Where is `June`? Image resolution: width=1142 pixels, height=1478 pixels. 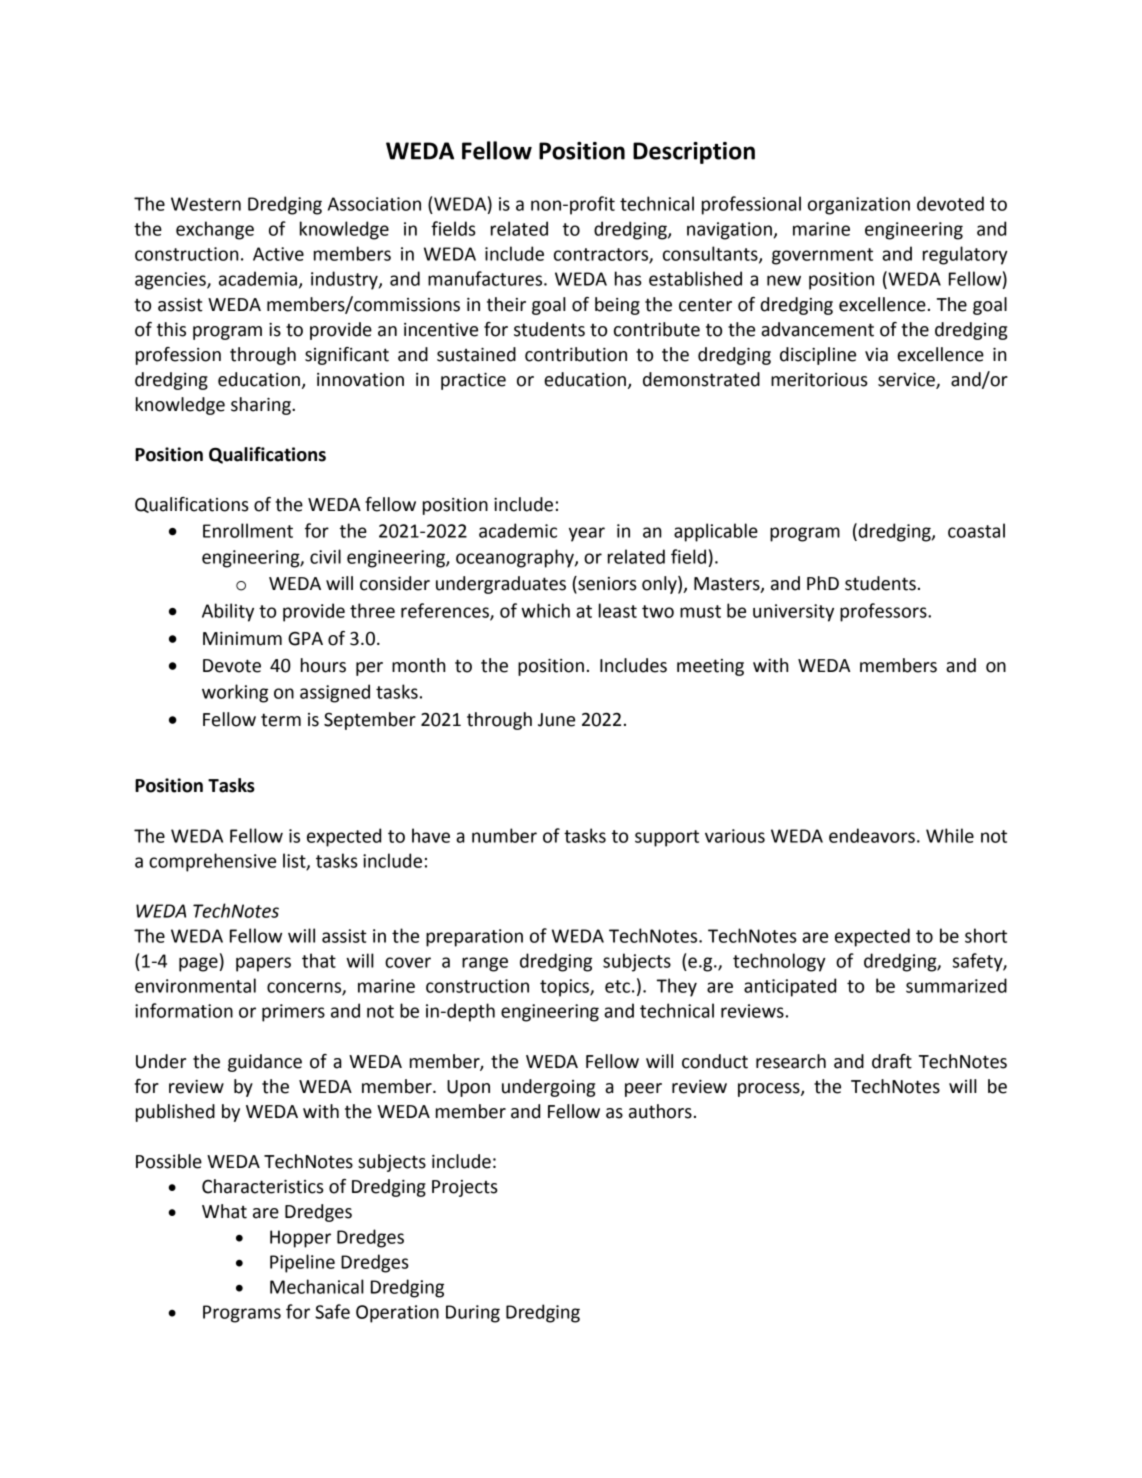
June is located at coordinates (556, 720).
